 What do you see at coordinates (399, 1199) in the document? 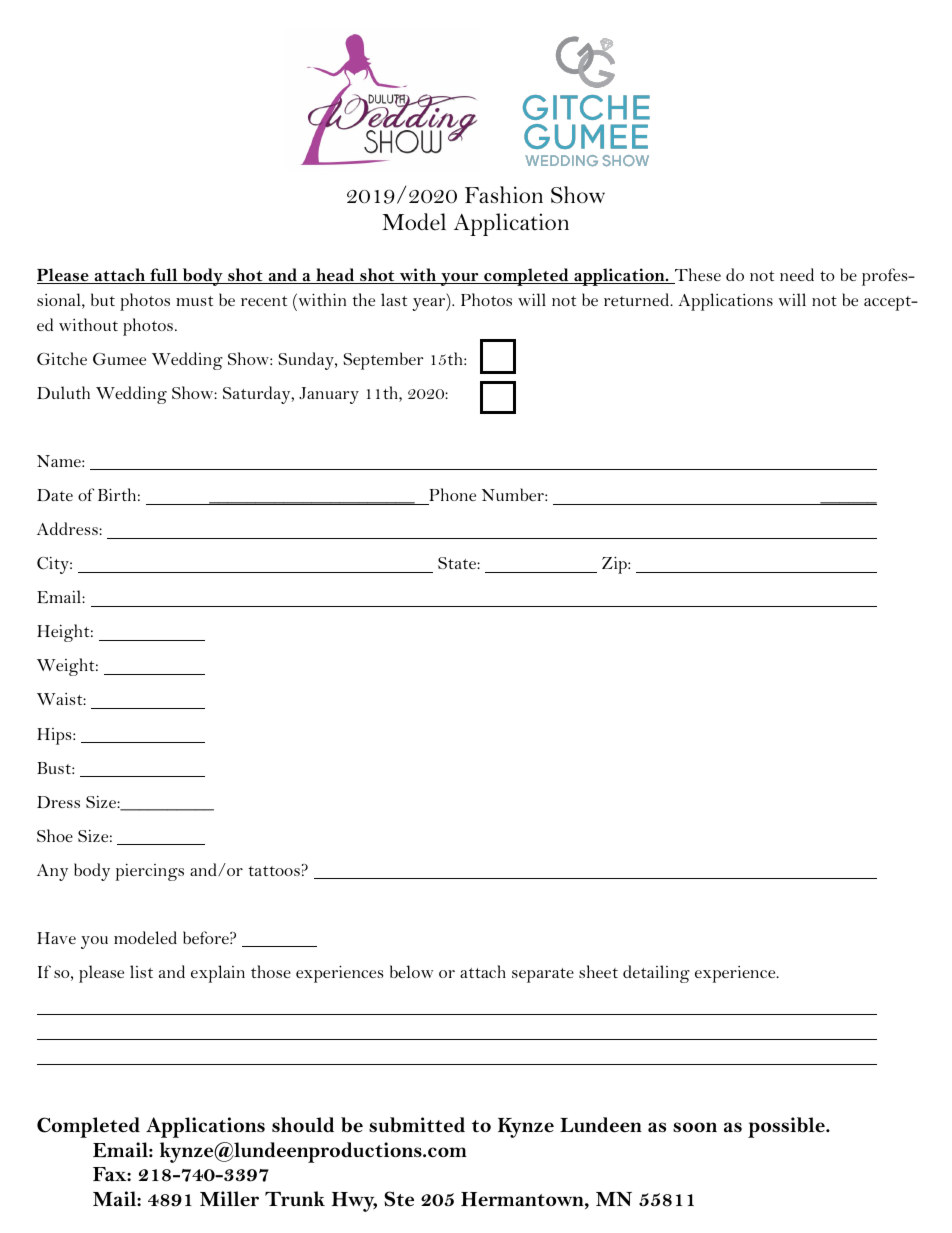
I see `Ste` at bounding box center [399, 1199].
